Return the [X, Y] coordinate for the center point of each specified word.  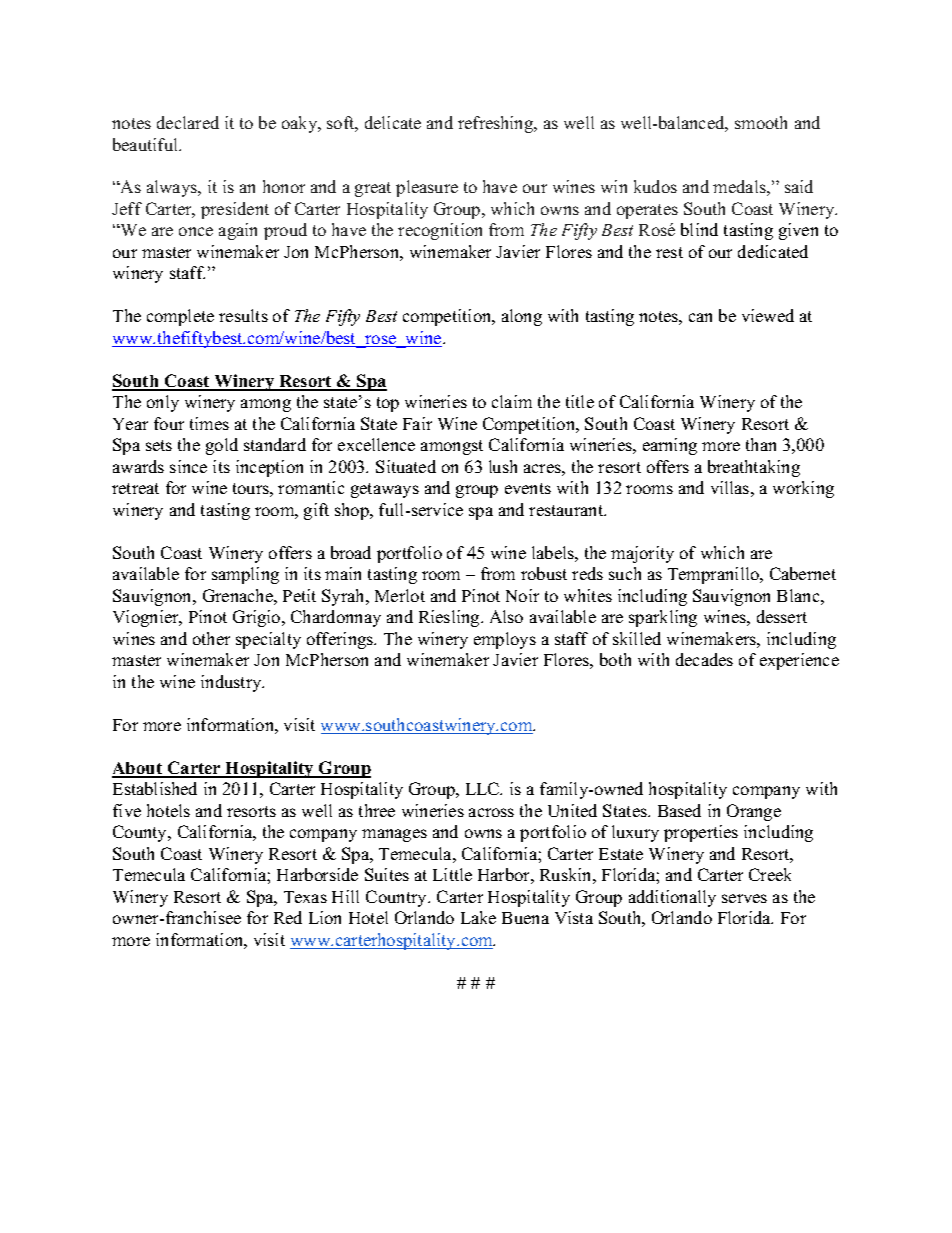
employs [505, 640]
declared [188, 122]
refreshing [497, 124]
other [211, 638]
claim [512, 401]
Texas [305, 897]
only [163, 403]
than [761, 444]
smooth [761, 122]
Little [452, 874]
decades [704, 659]
